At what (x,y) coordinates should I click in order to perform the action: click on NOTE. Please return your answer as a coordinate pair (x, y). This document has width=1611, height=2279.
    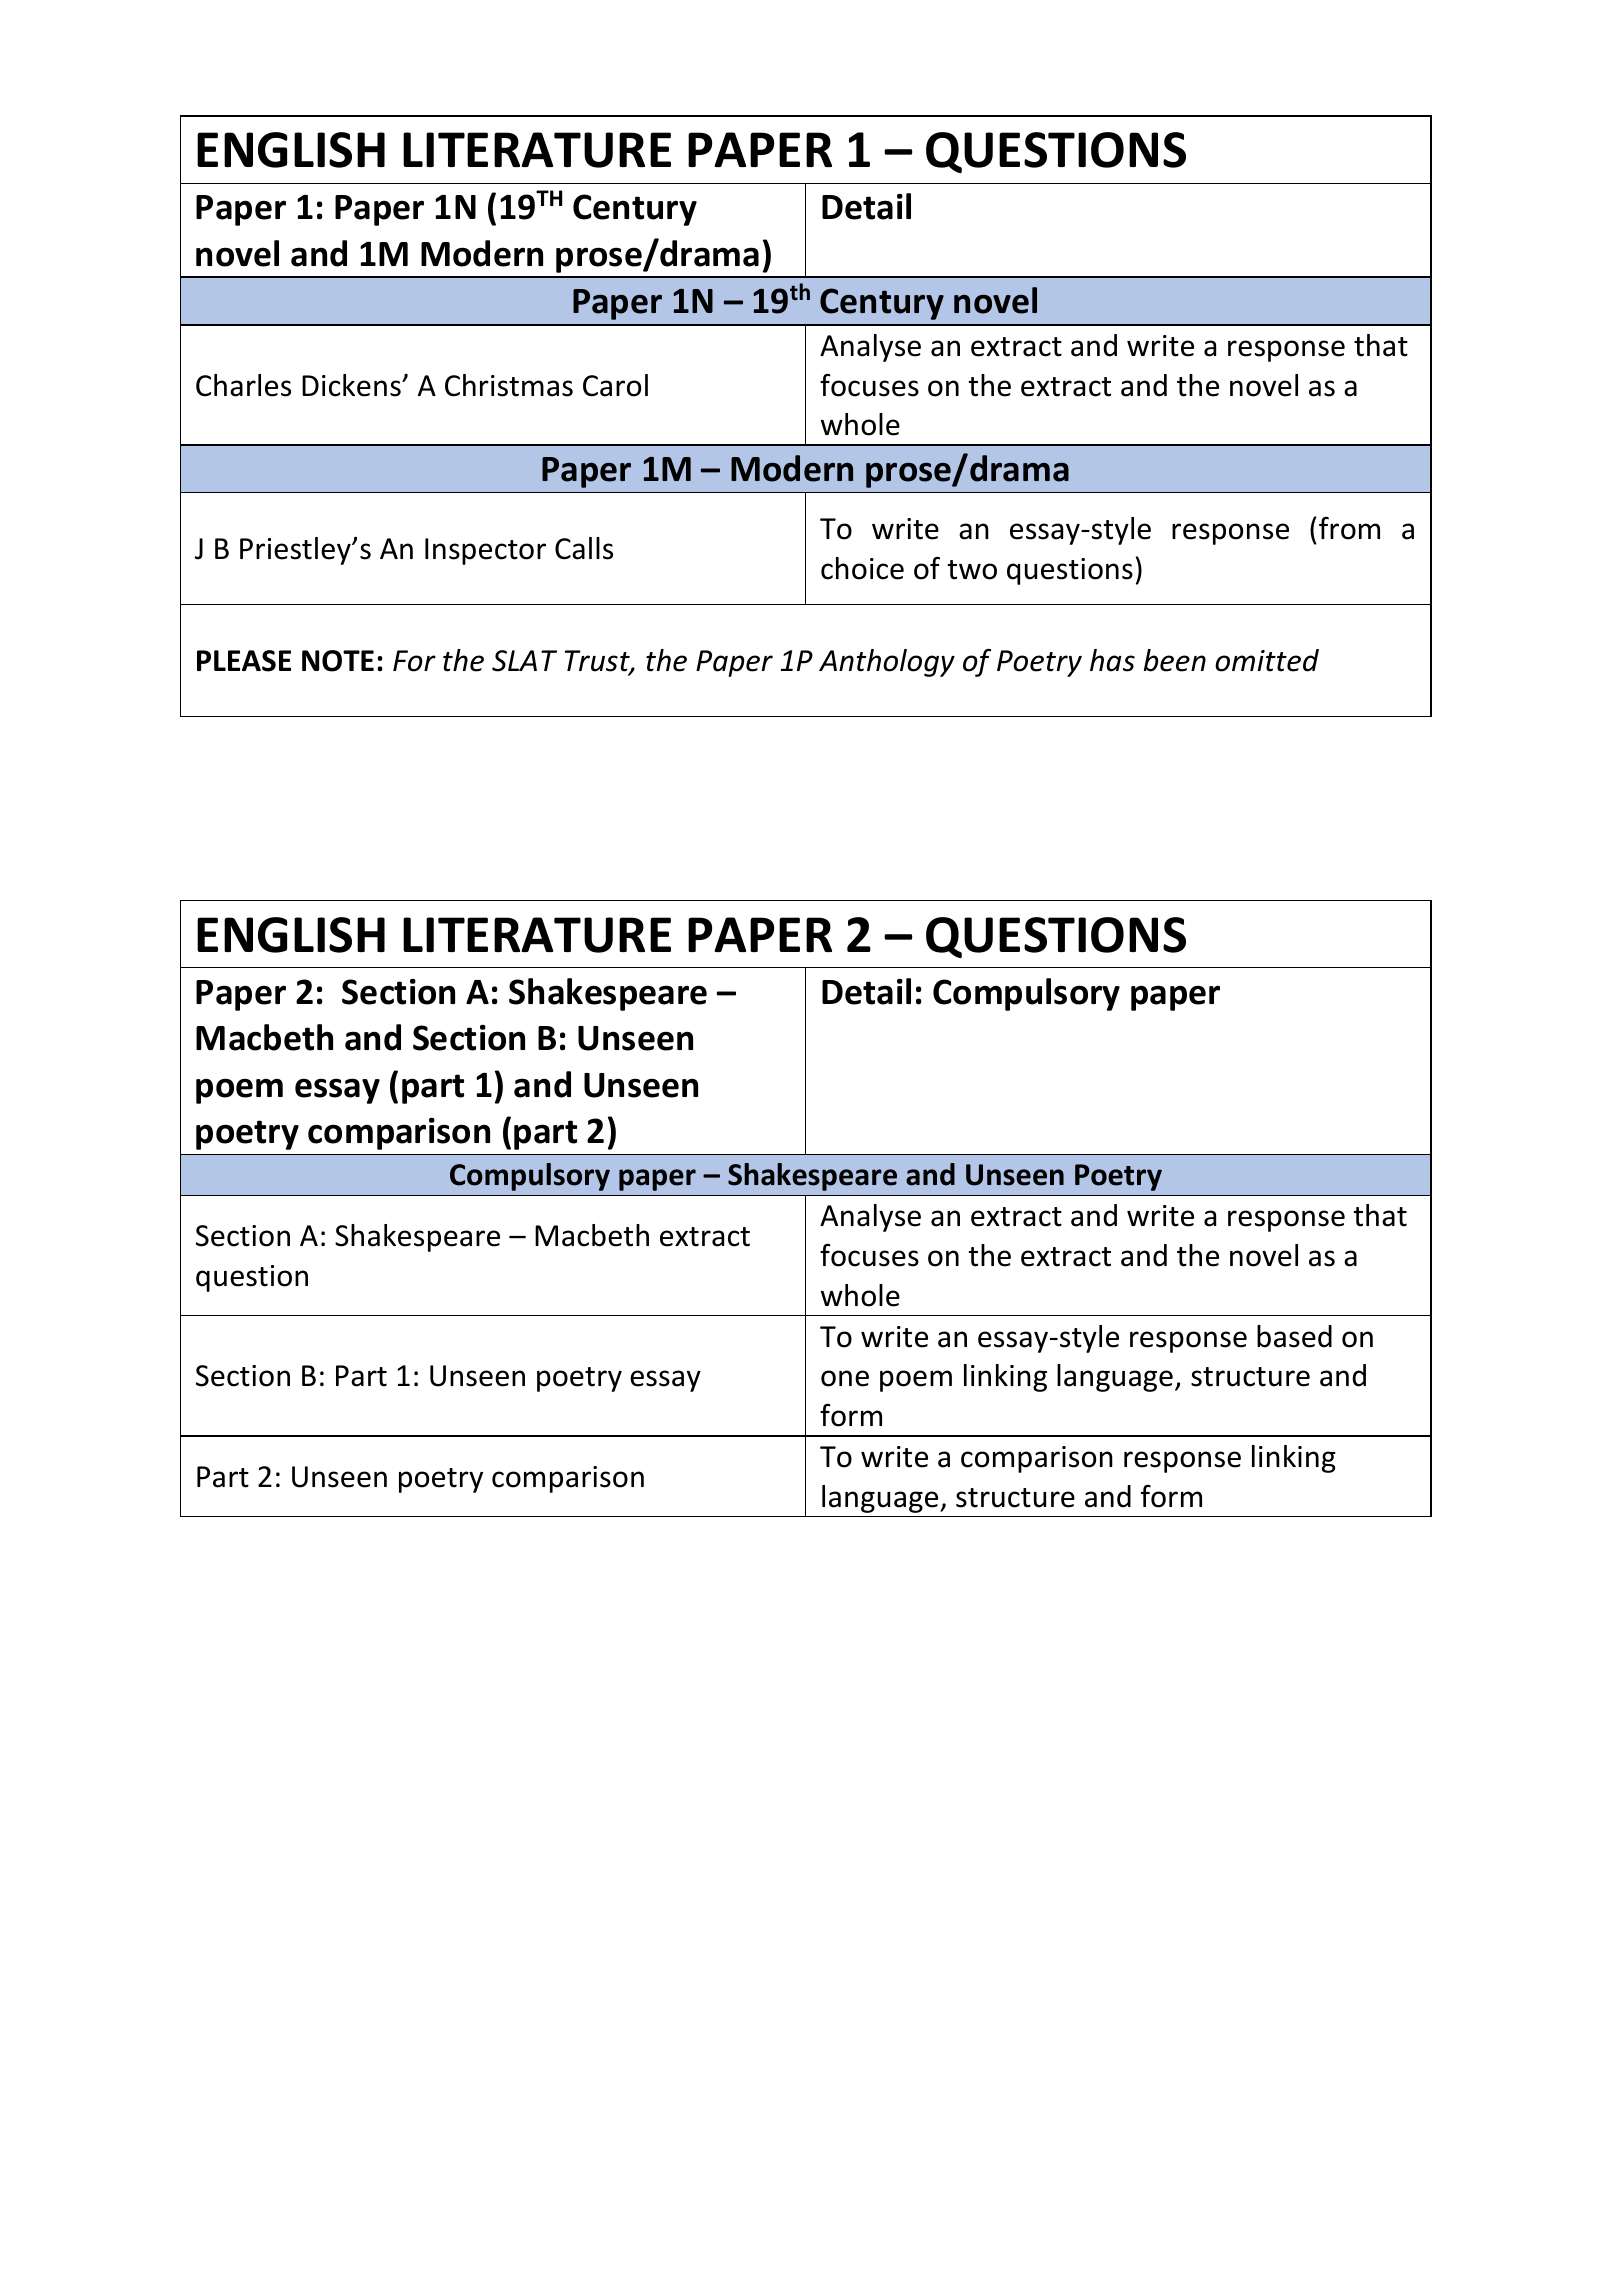
    Looking at the image, I should click on (338, 661).
